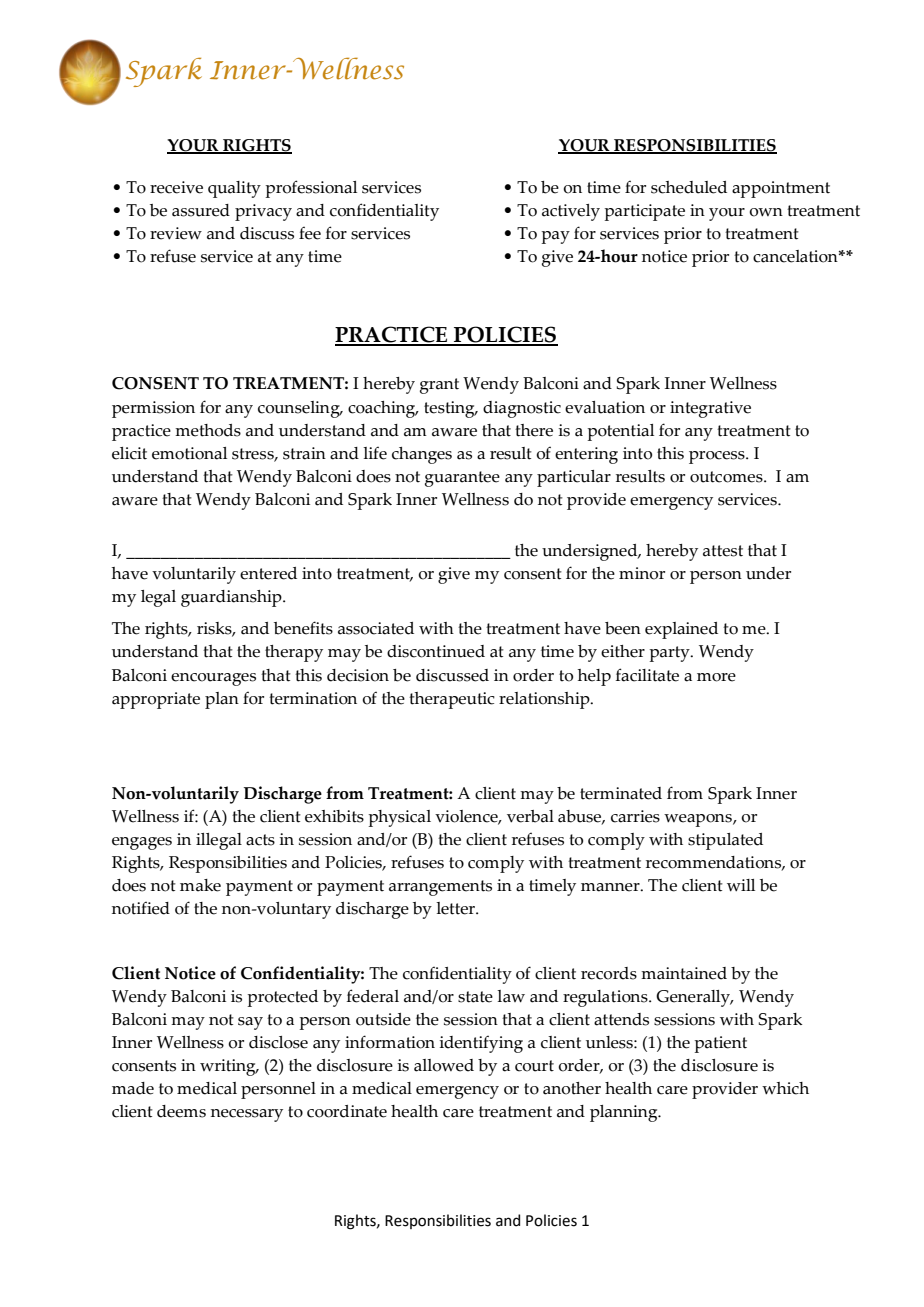 The image size is (924, 1307). I want to click on assured, so click(201, 210).
